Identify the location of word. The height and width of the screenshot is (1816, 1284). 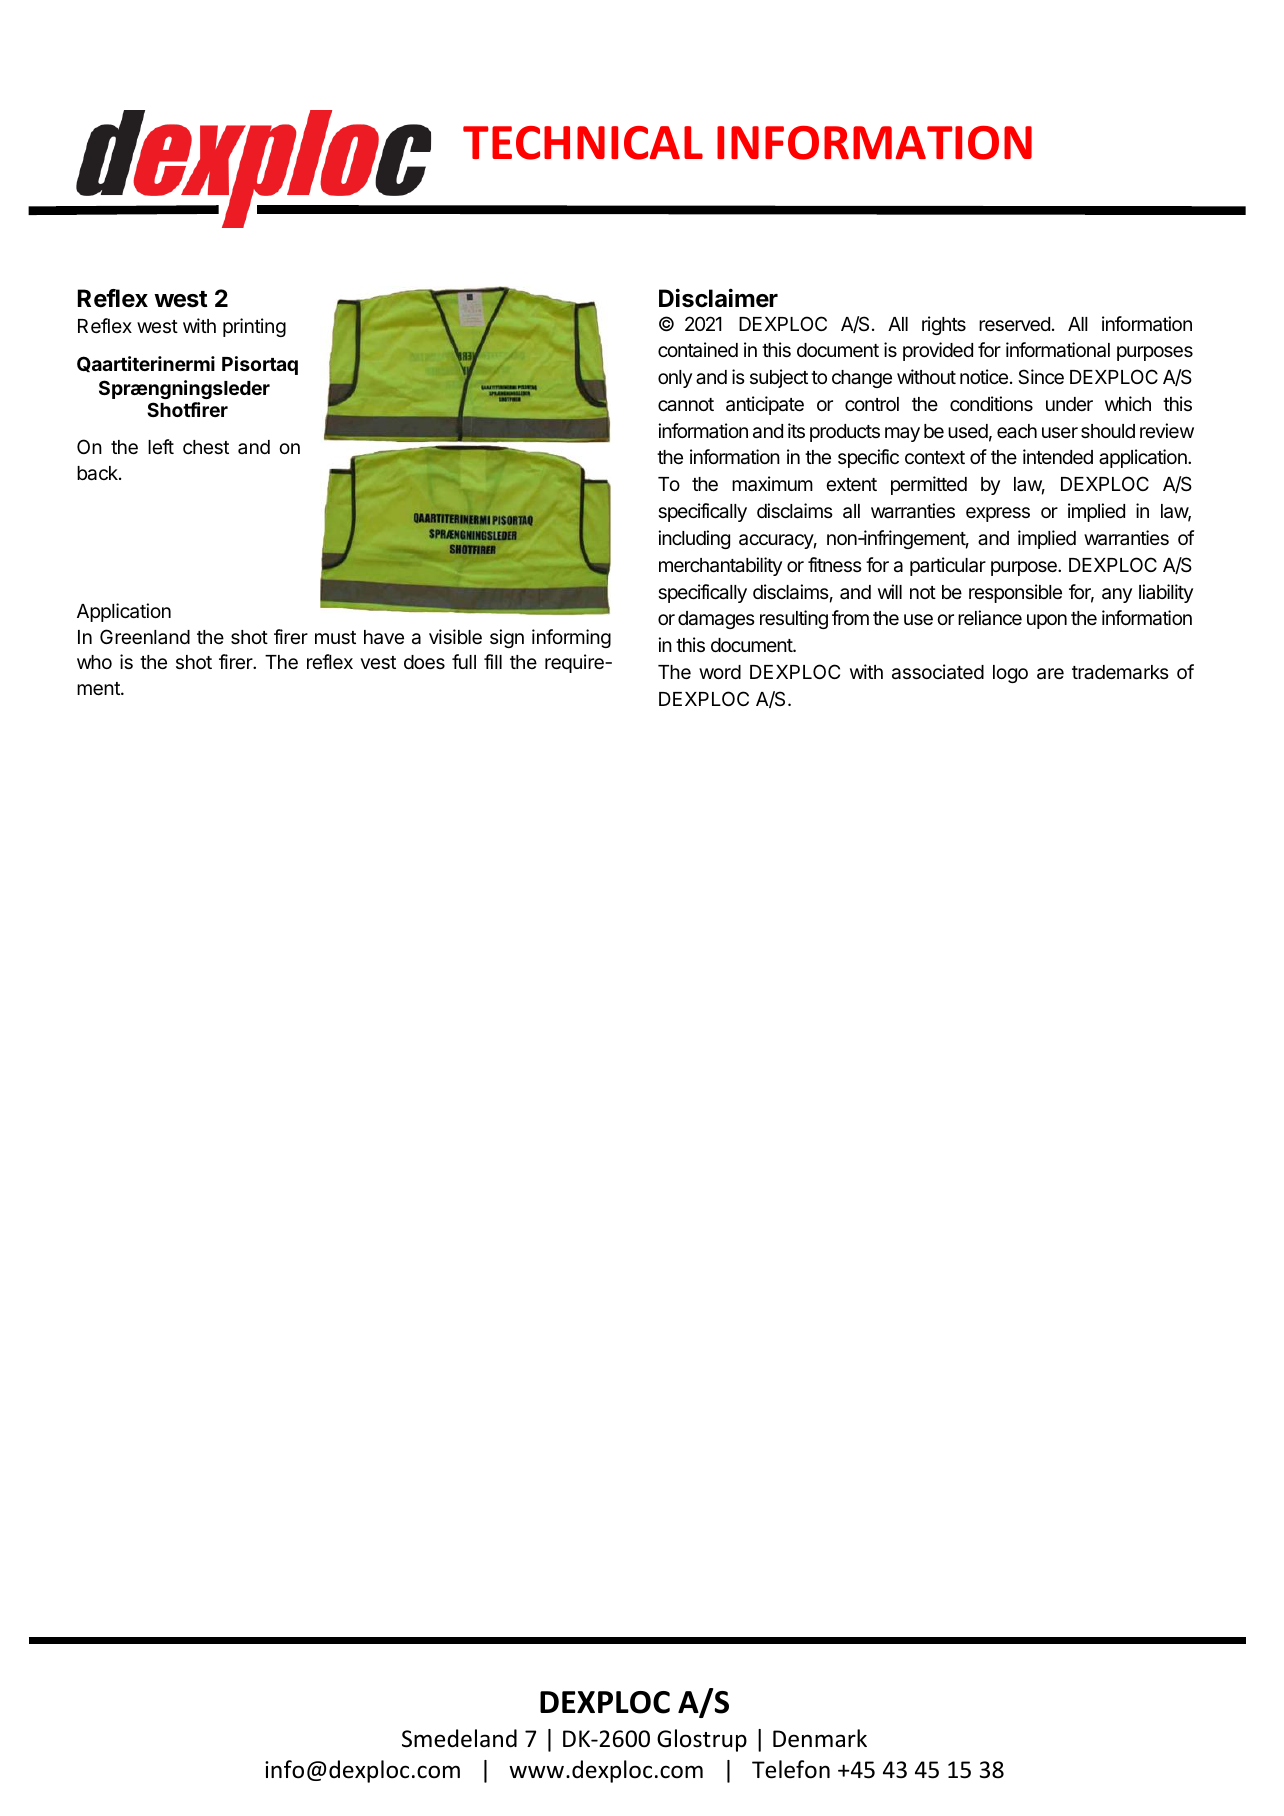
(720, 672).
